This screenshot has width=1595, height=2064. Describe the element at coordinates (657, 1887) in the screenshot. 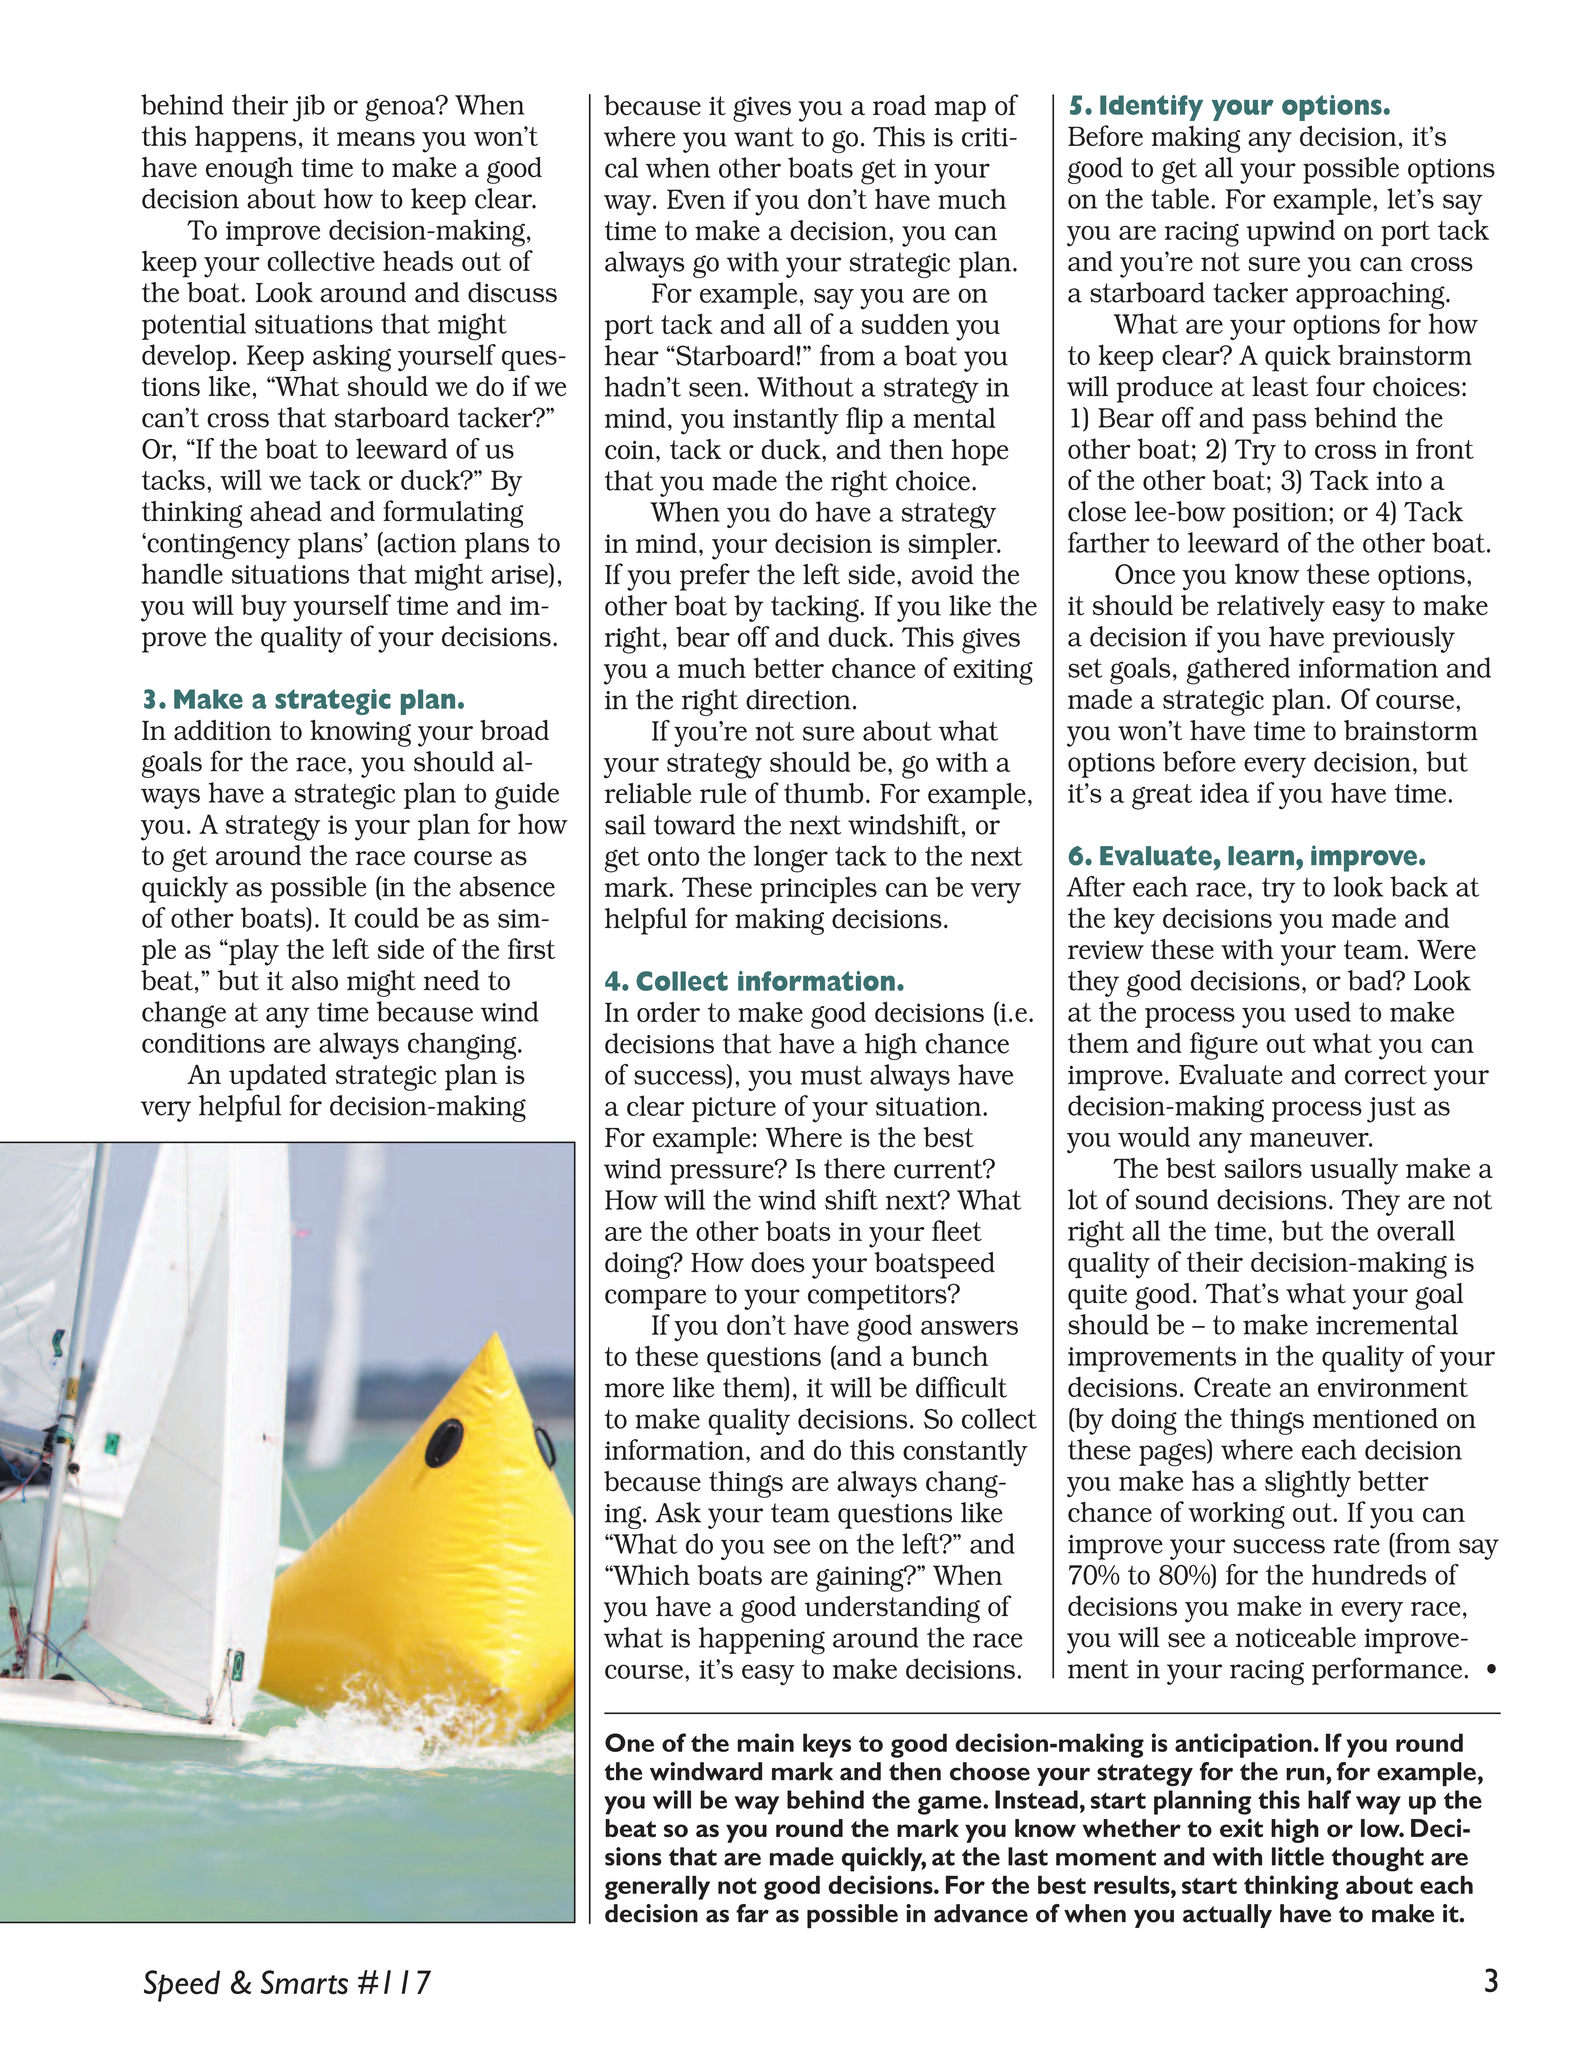

I see `generally` at that location.
